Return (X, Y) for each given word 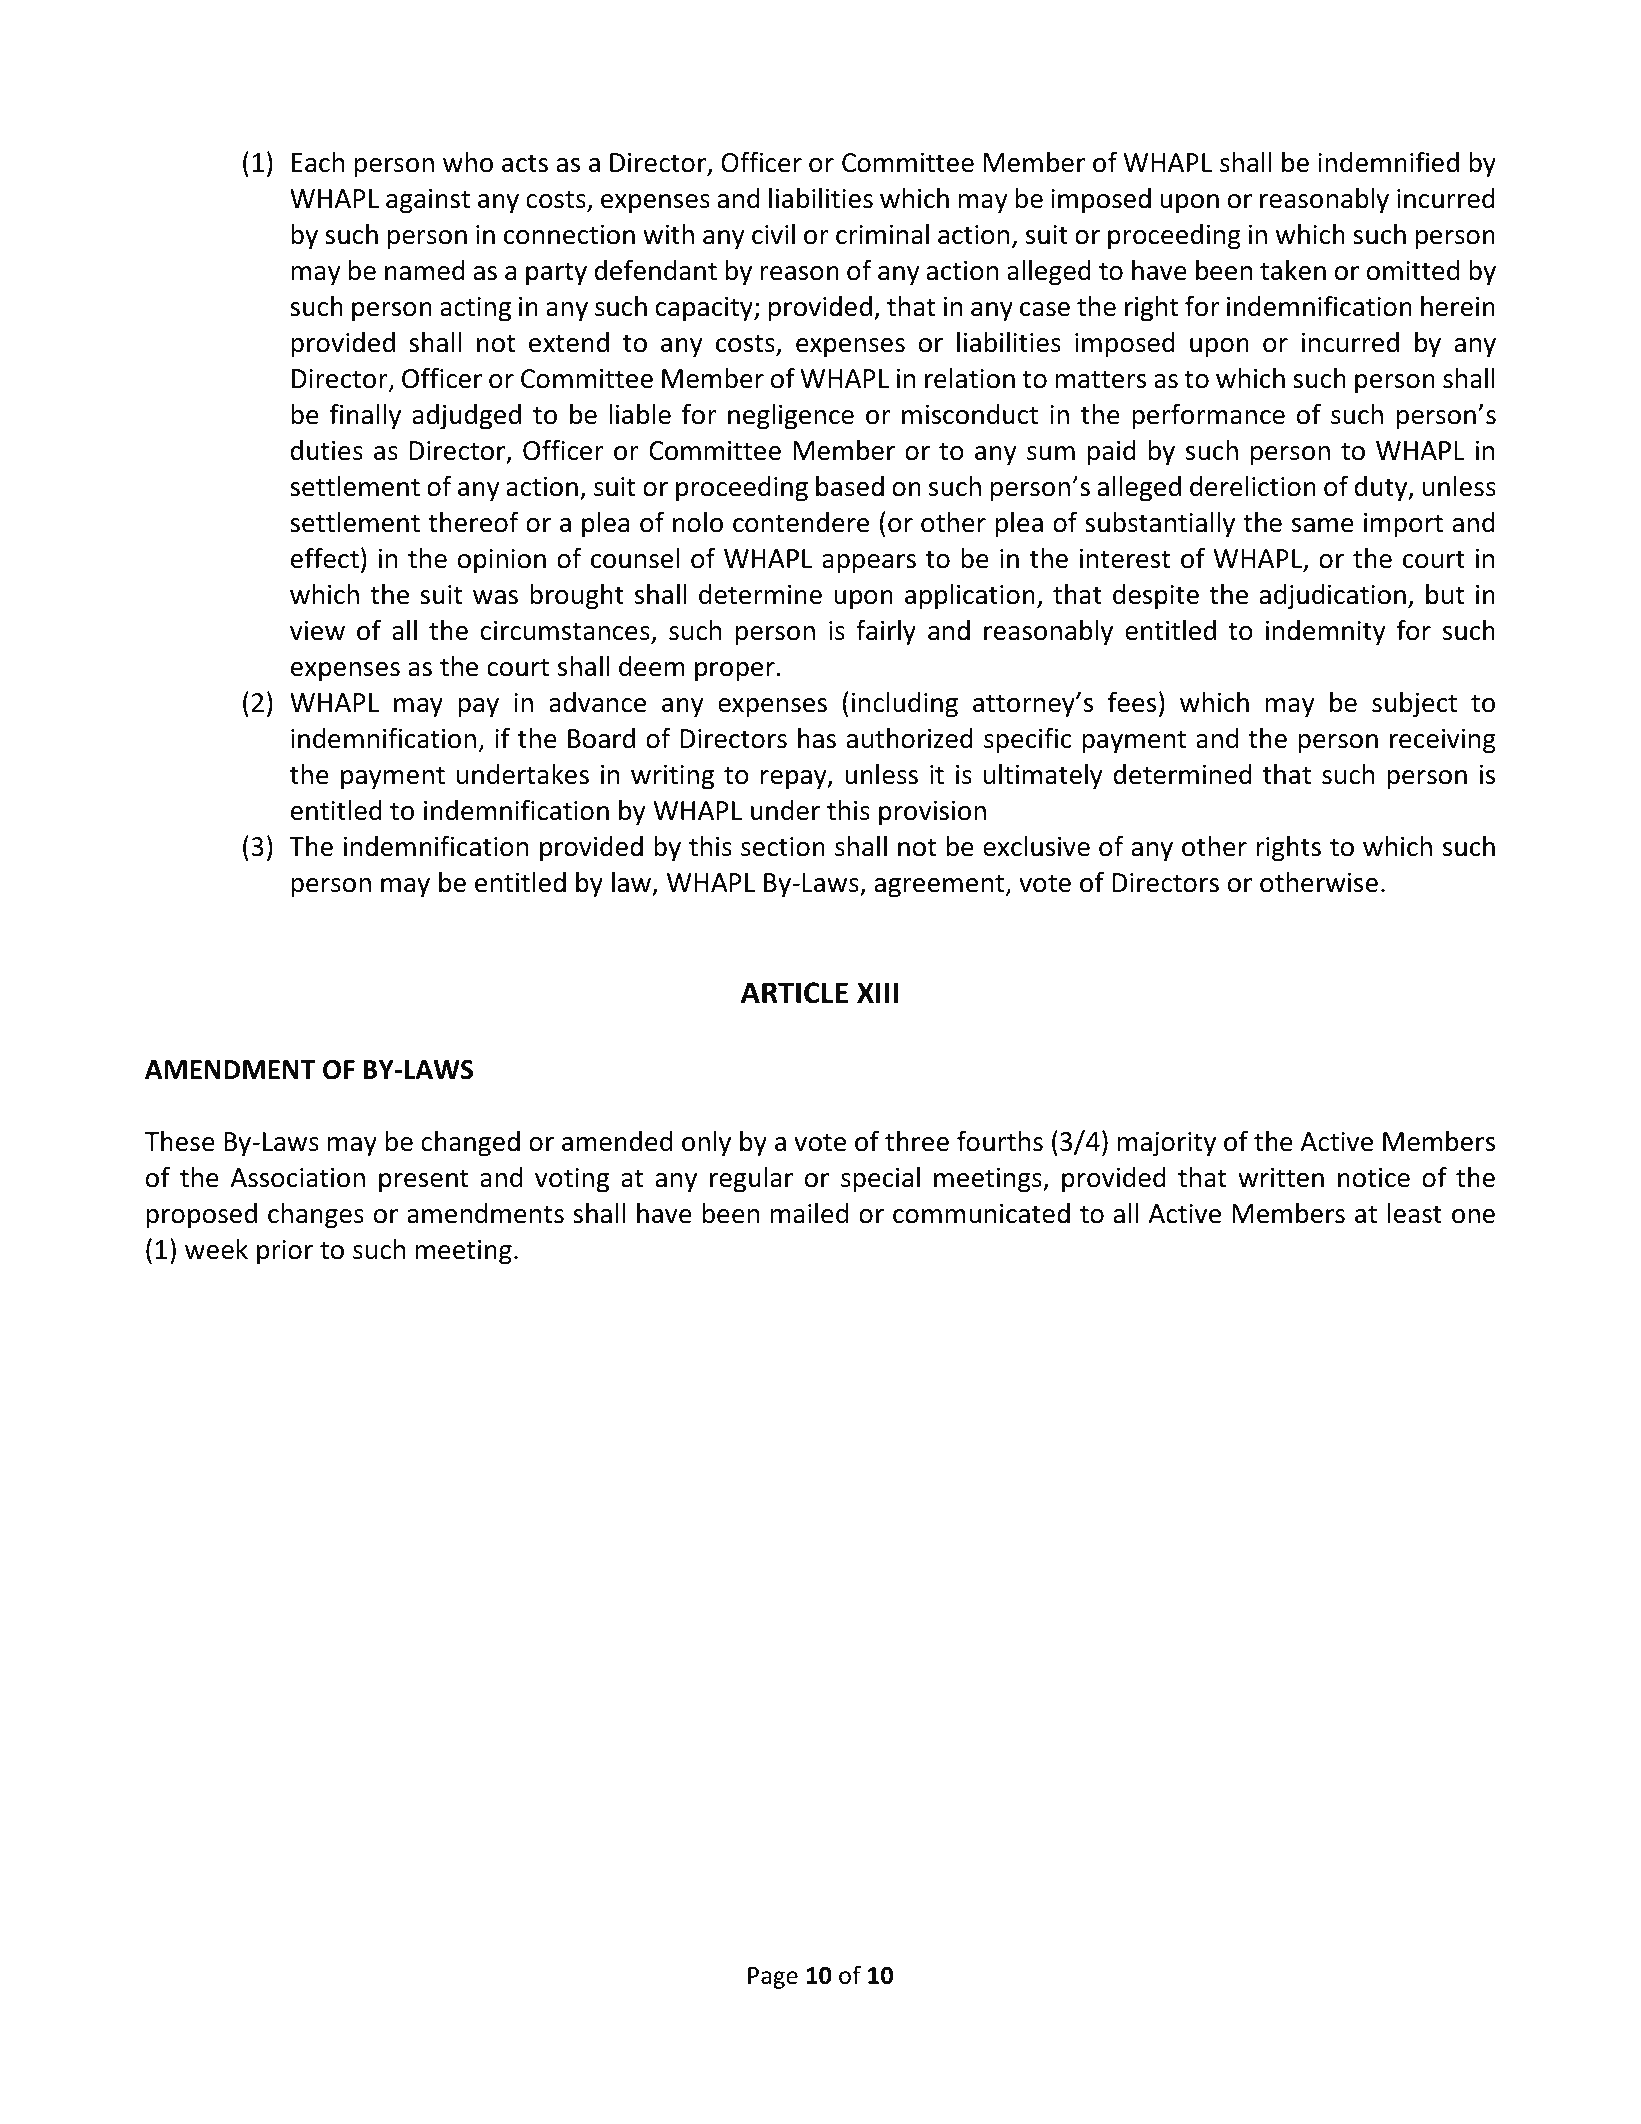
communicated (981, 1213)
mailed (809, 1213)
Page (773, 1978)
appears (869, 564)
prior (285, 1252)
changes (316, 1216)
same (1323, 525)
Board (601, 738)
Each (318, 162)
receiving (1443, 741)
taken (1293, 270)
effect (325, 558)
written (1281, 1178)
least (1415, 1213)
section (783, 847)
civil (773, 234)
